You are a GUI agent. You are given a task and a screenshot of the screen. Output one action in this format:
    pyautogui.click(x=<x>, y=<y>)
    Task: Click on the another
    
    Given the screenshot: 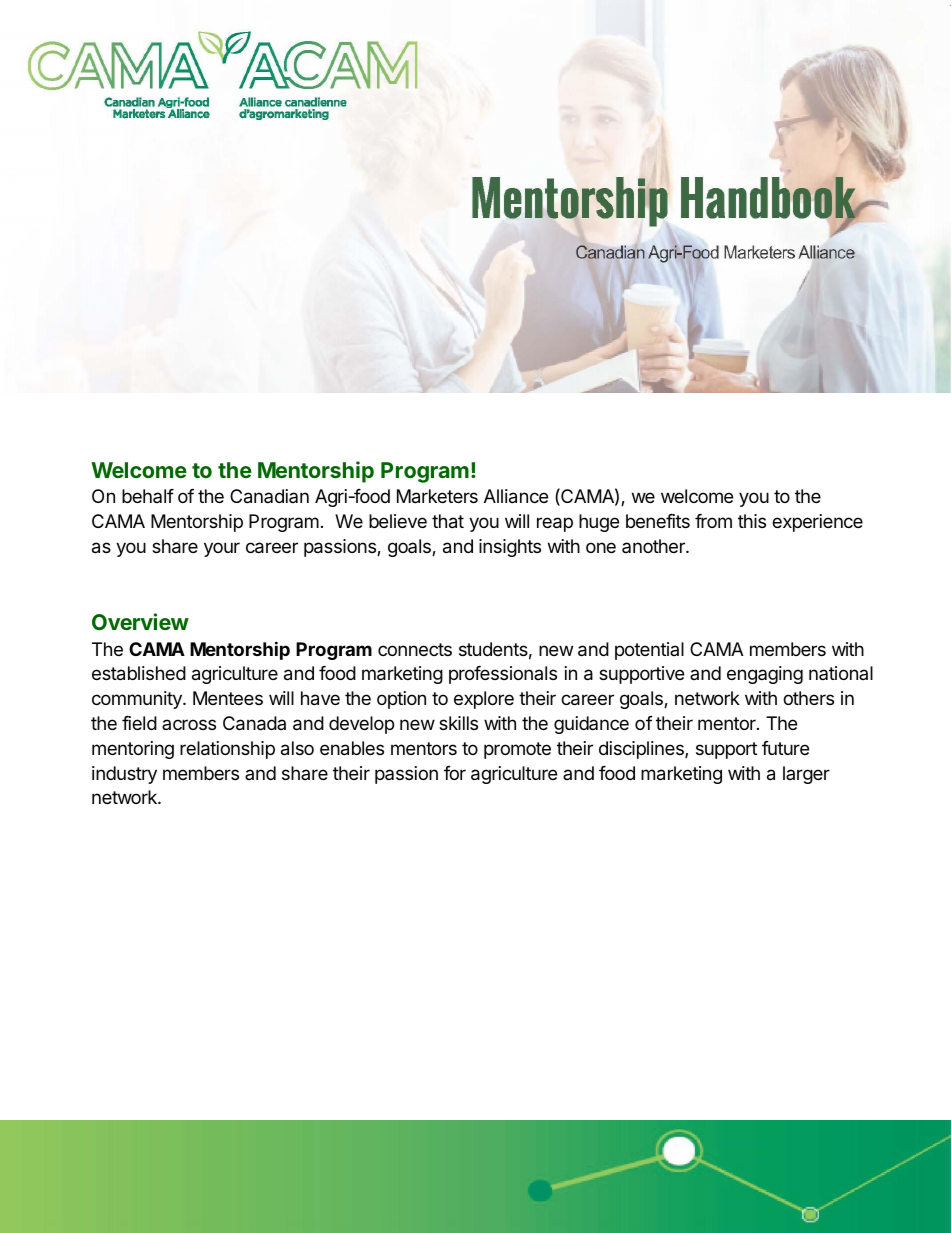 What is the action you would take?
    pyautogui.click(x=654, y=546)
